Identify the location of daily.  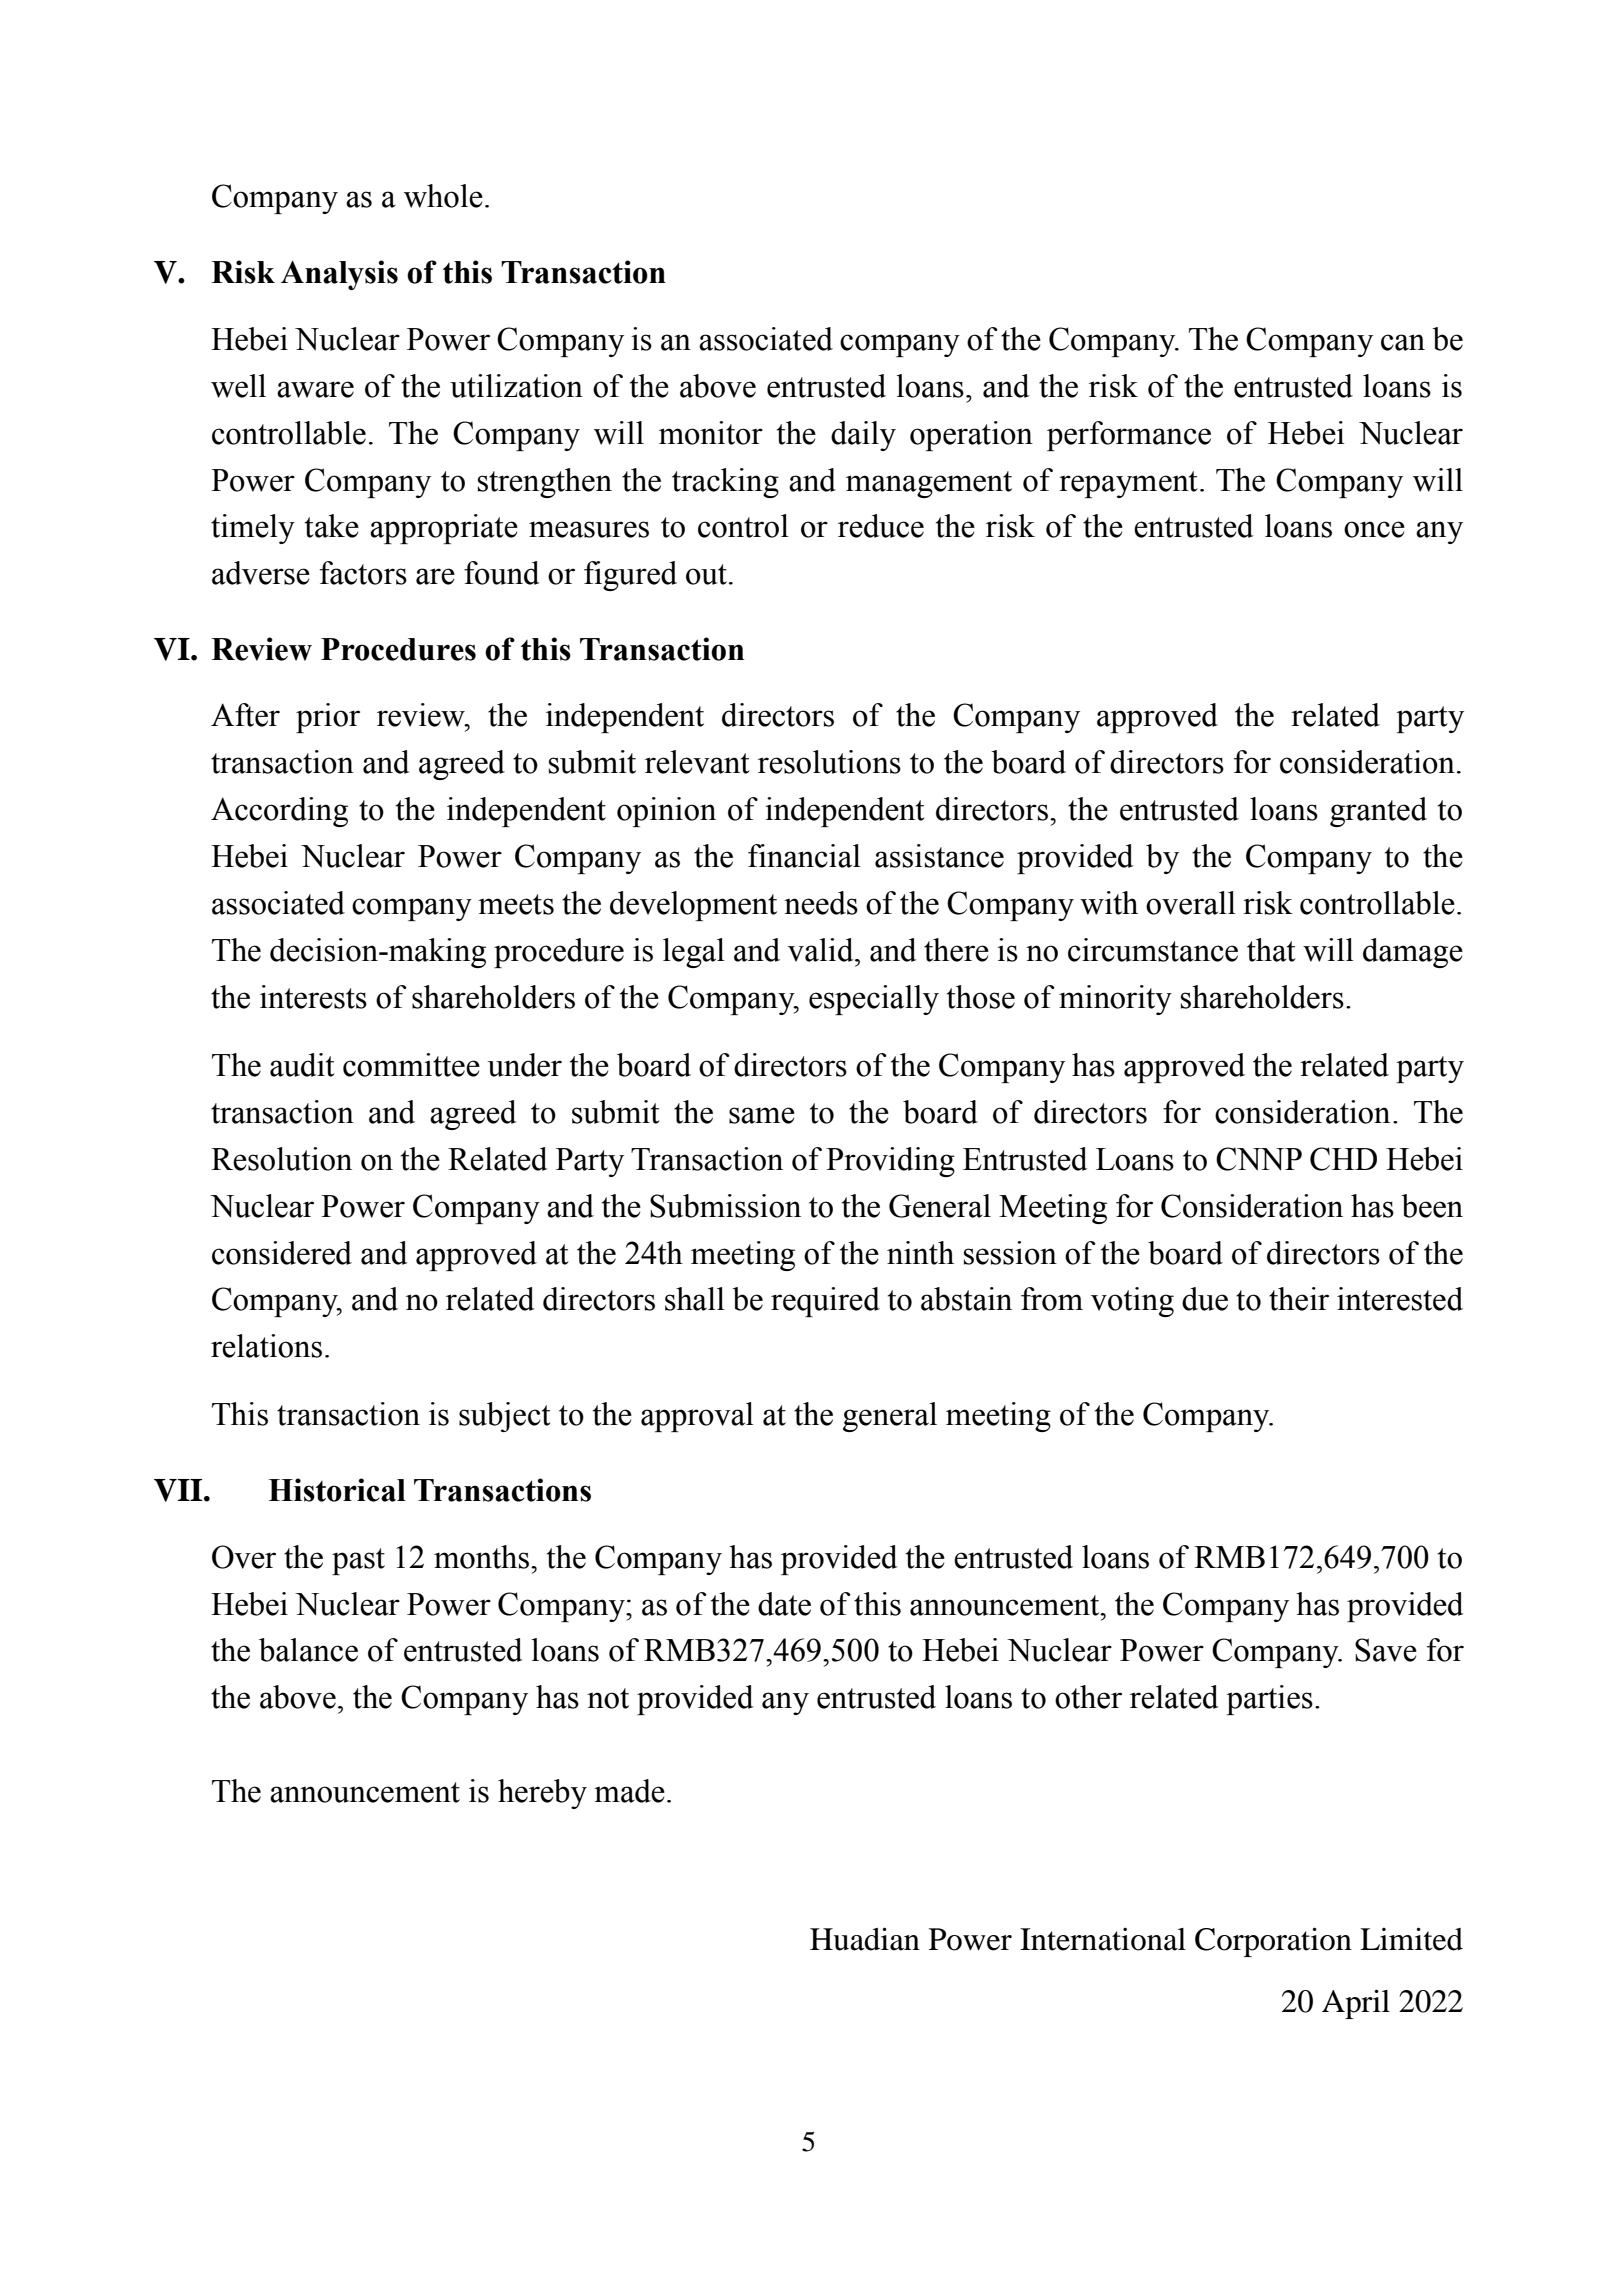
(863, 436).
